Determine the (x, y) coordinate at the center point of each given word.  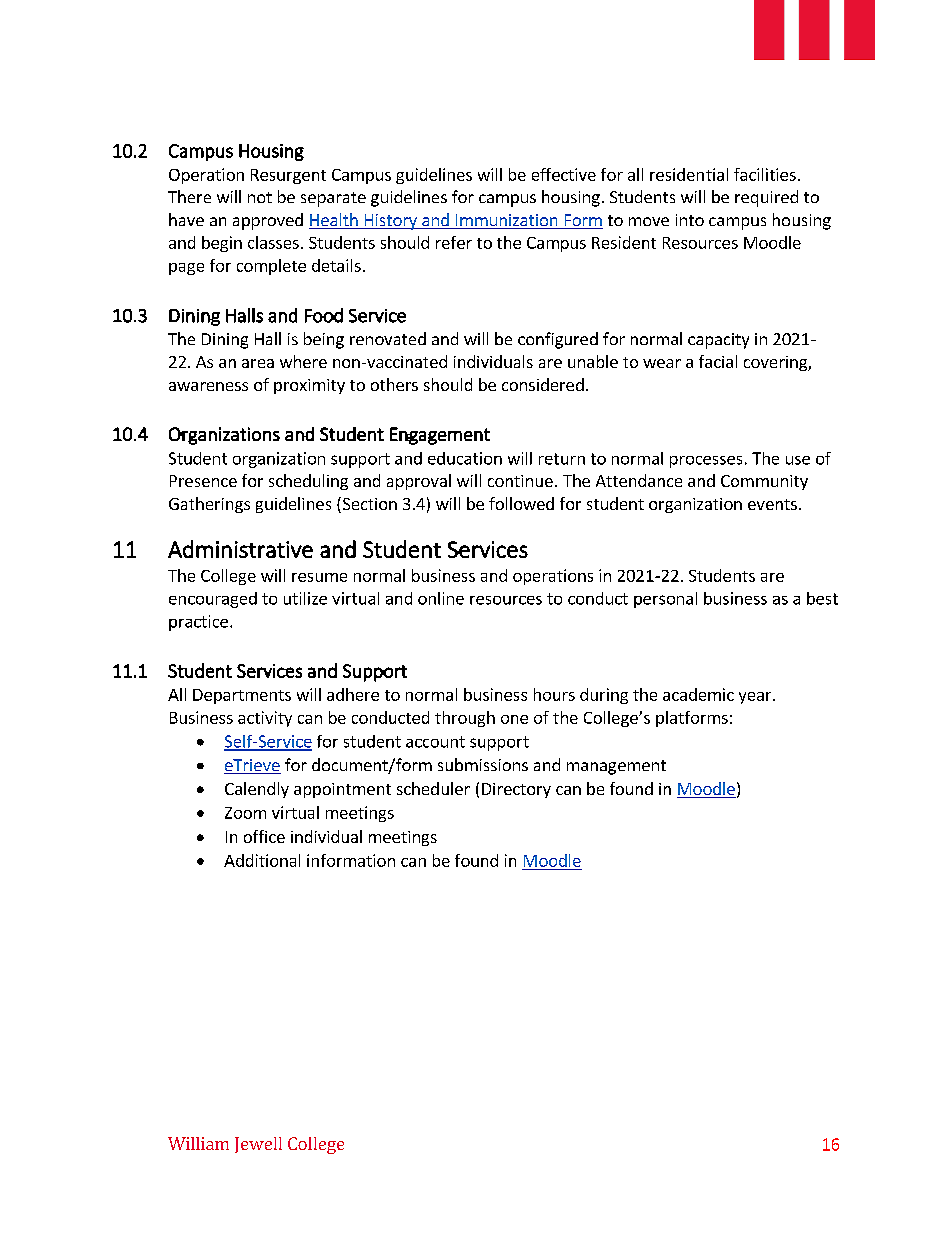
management (616, 767)
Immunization (506, 221)
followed (521, 503)
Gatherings (209, 505)
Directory (516, 790)
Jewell (258, 1145)
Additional (262, 860)
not (260, 197)
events (772, 504)
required (766, 198)
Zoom (245, 813)
